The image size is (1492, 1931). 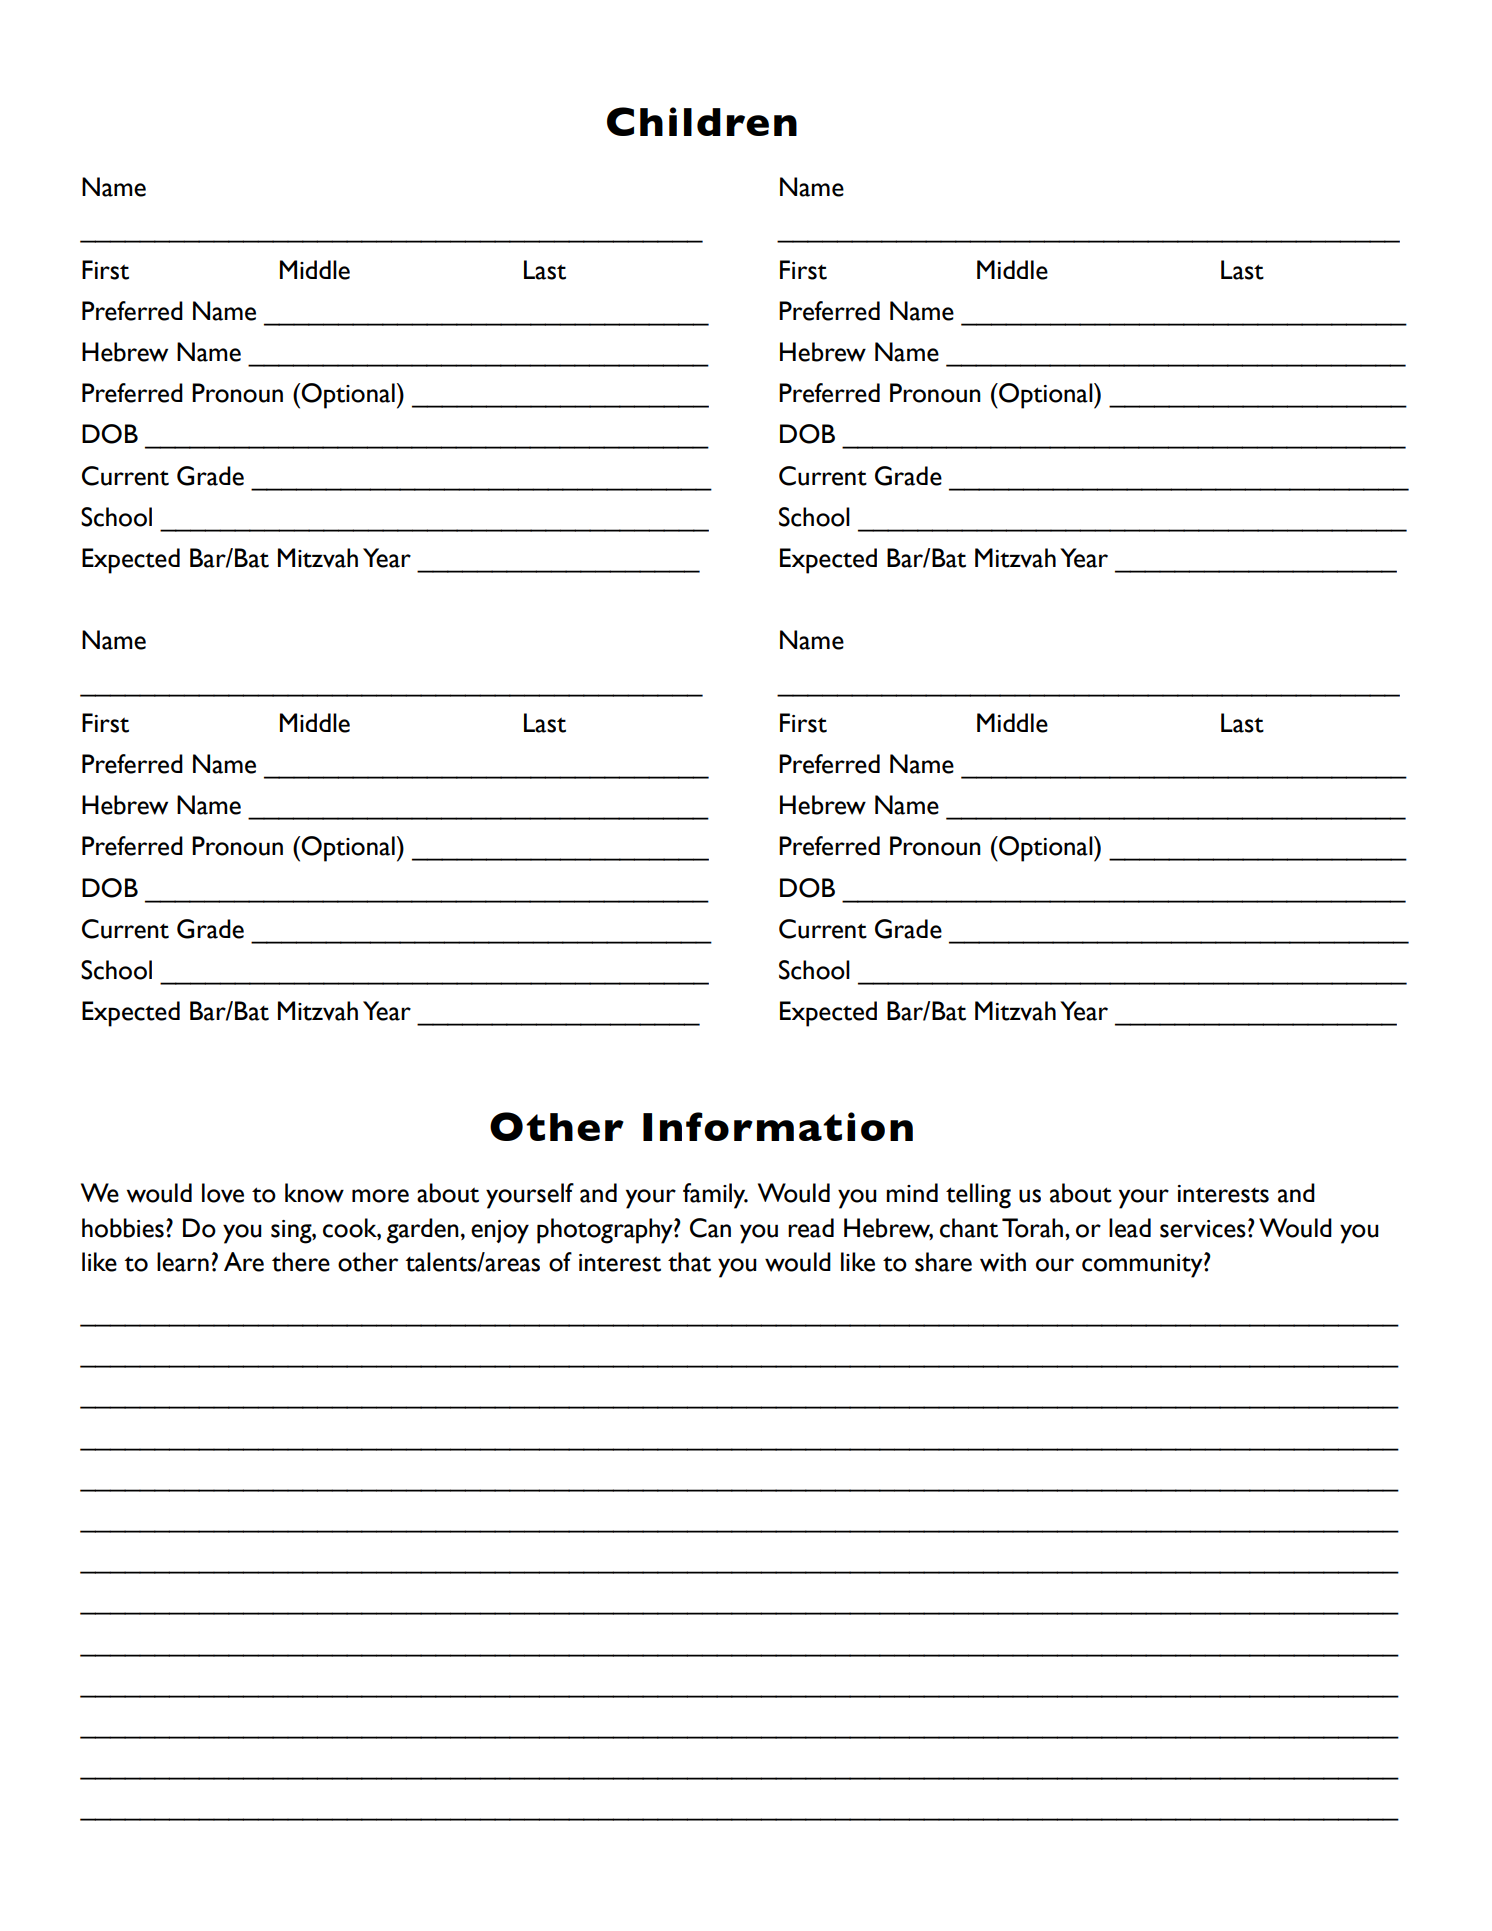 What do you see at coordinates (223, 1193) in the image?
I see `love` at bounding box center [223, 1193].
